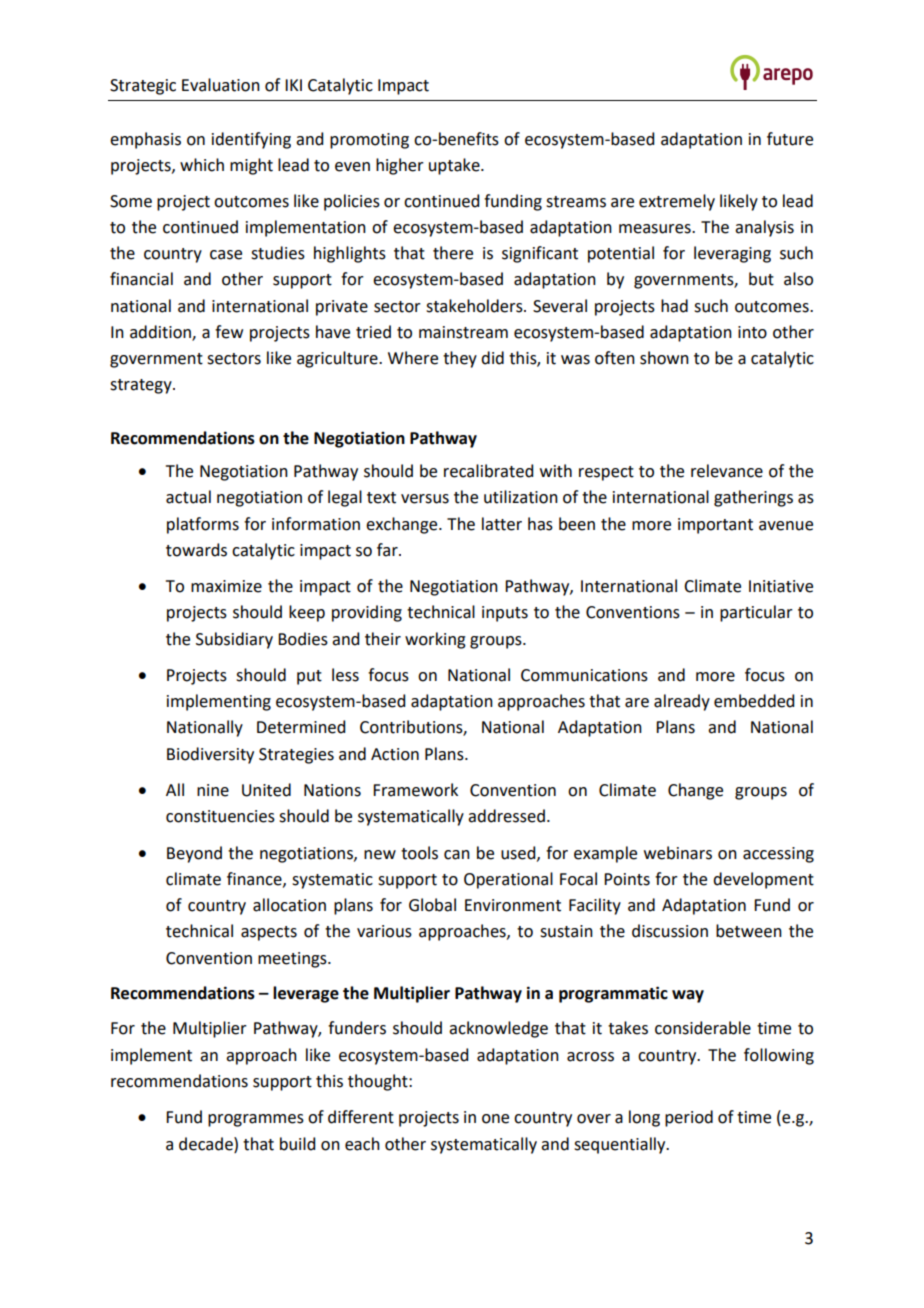 This screenshot has width=924, height=1308. I want to click on uptake, so click(455, 166).
